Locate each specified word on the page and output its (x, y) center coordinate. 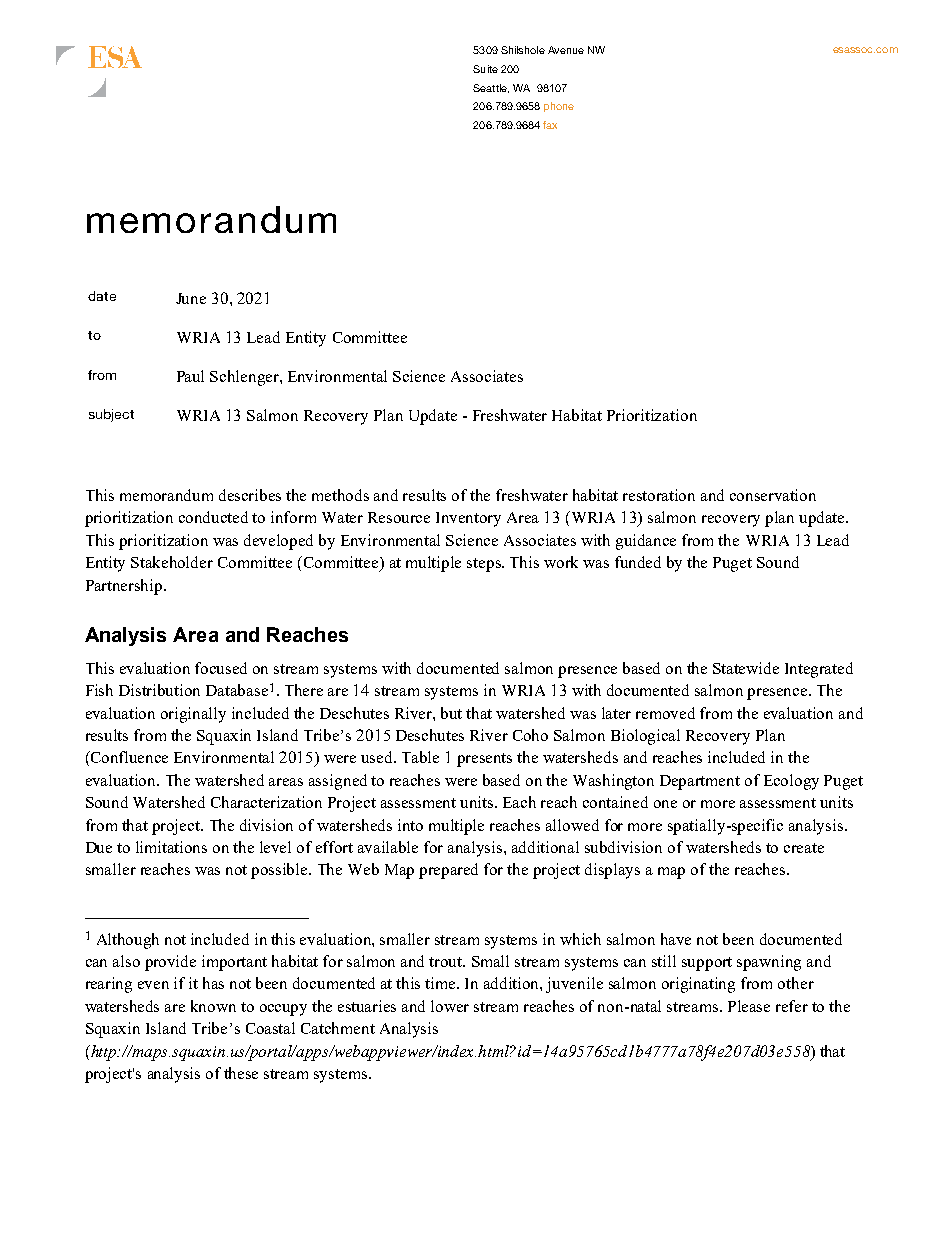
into (410, 825)
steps (485, 565)
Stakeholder (172, 562)
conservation (773, 495)
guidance (646, 542)
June (191, 298)
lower (450, 1006)
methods (340, 495)
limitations (171, 847)
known (213, 1006)
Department (700, 782)
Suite (485, 69)
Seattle (491, 88)
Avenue (566, 50)
